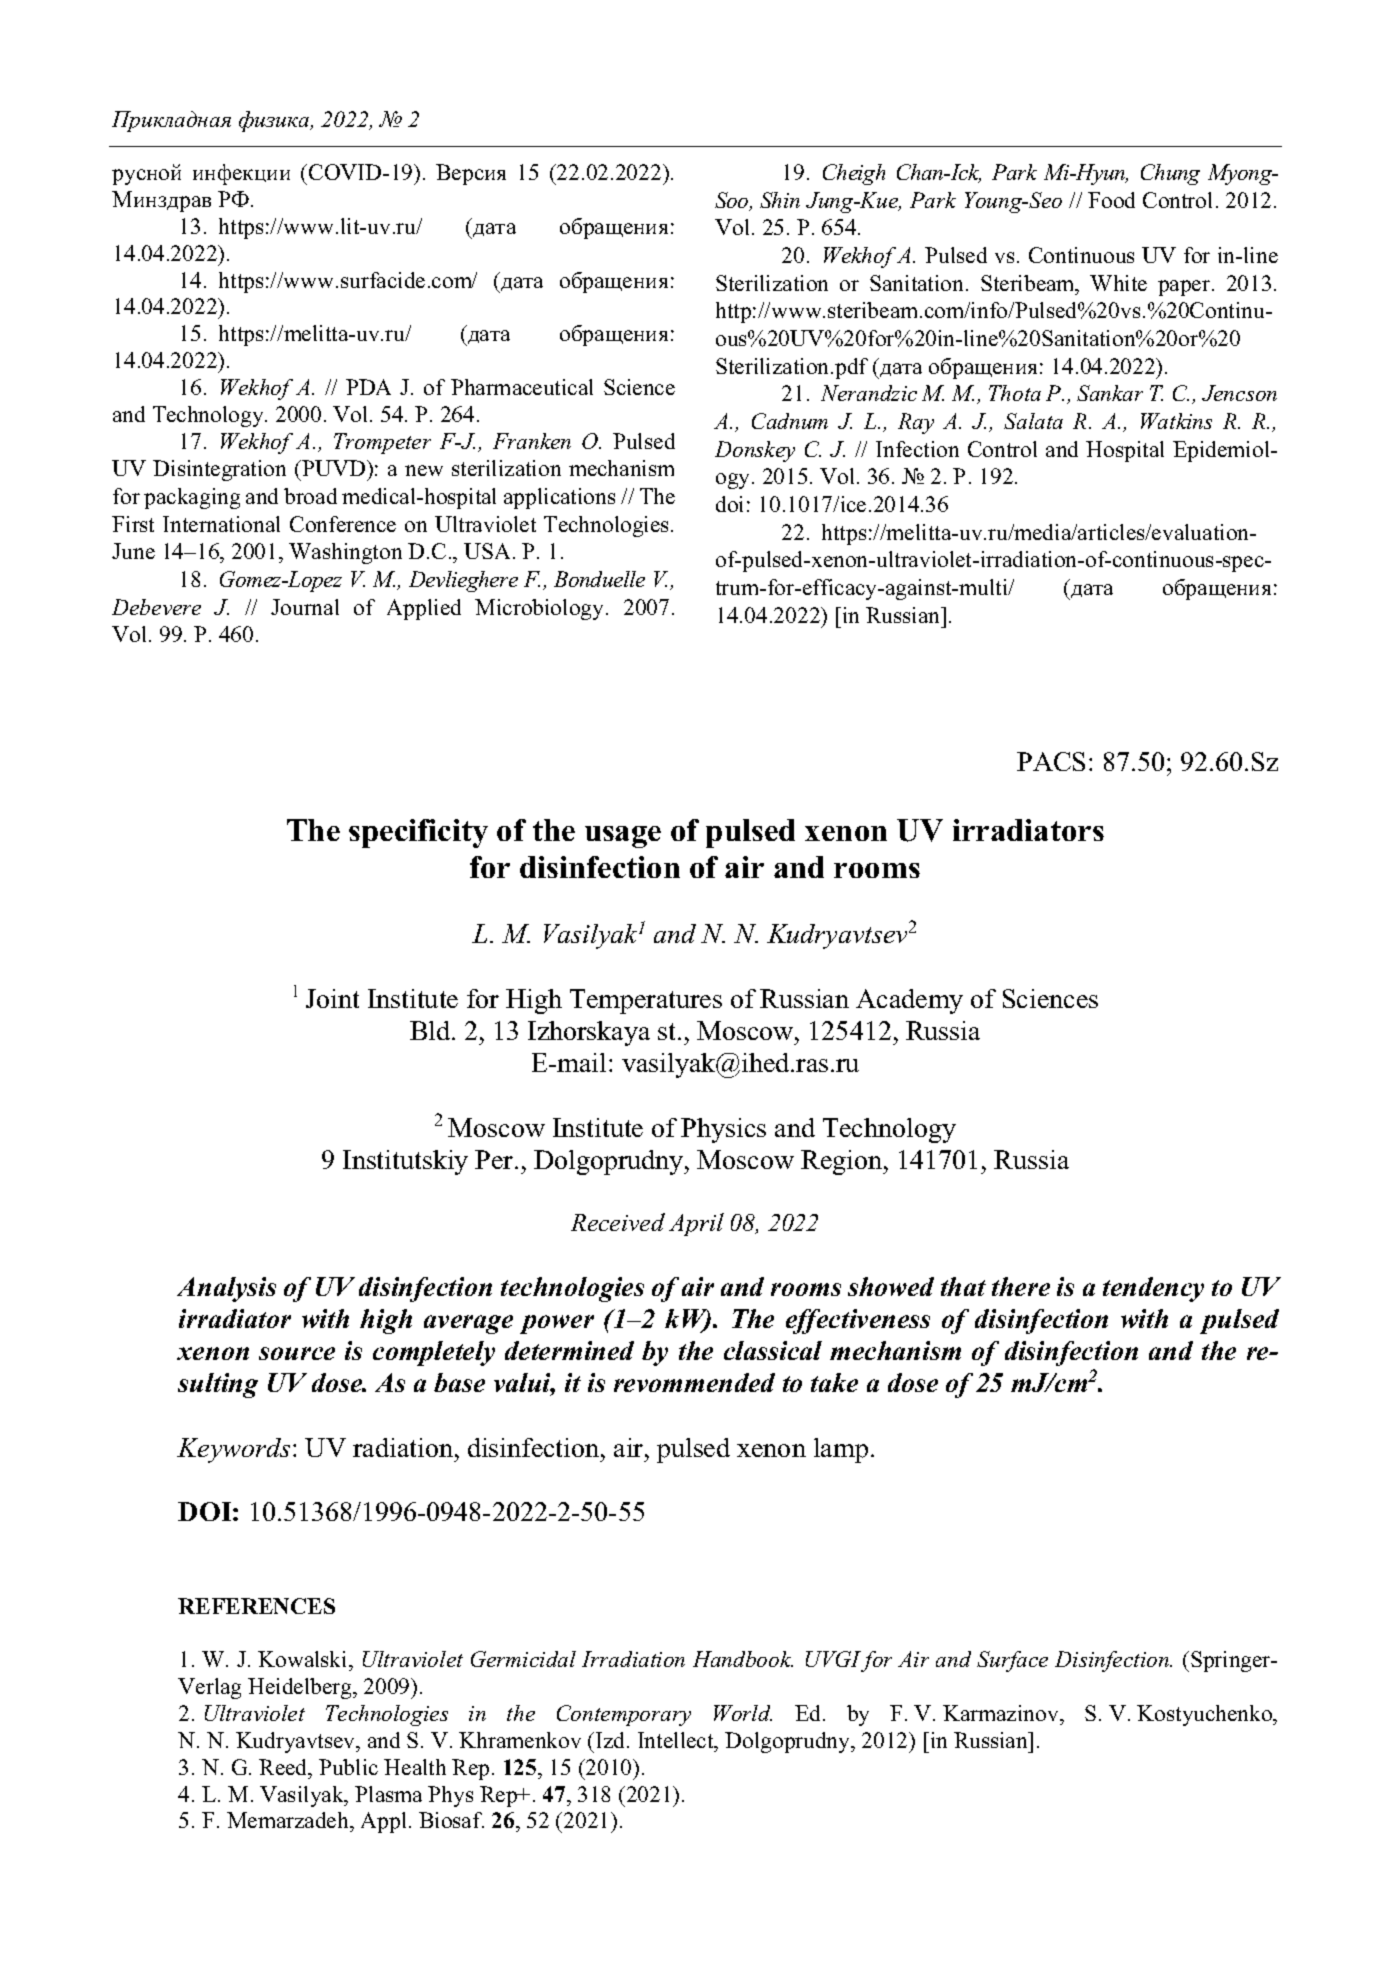 This document has width=1391, height=1968. Describe the element at coordinates (368, 387) in the document. I see `PDA` at that location.
